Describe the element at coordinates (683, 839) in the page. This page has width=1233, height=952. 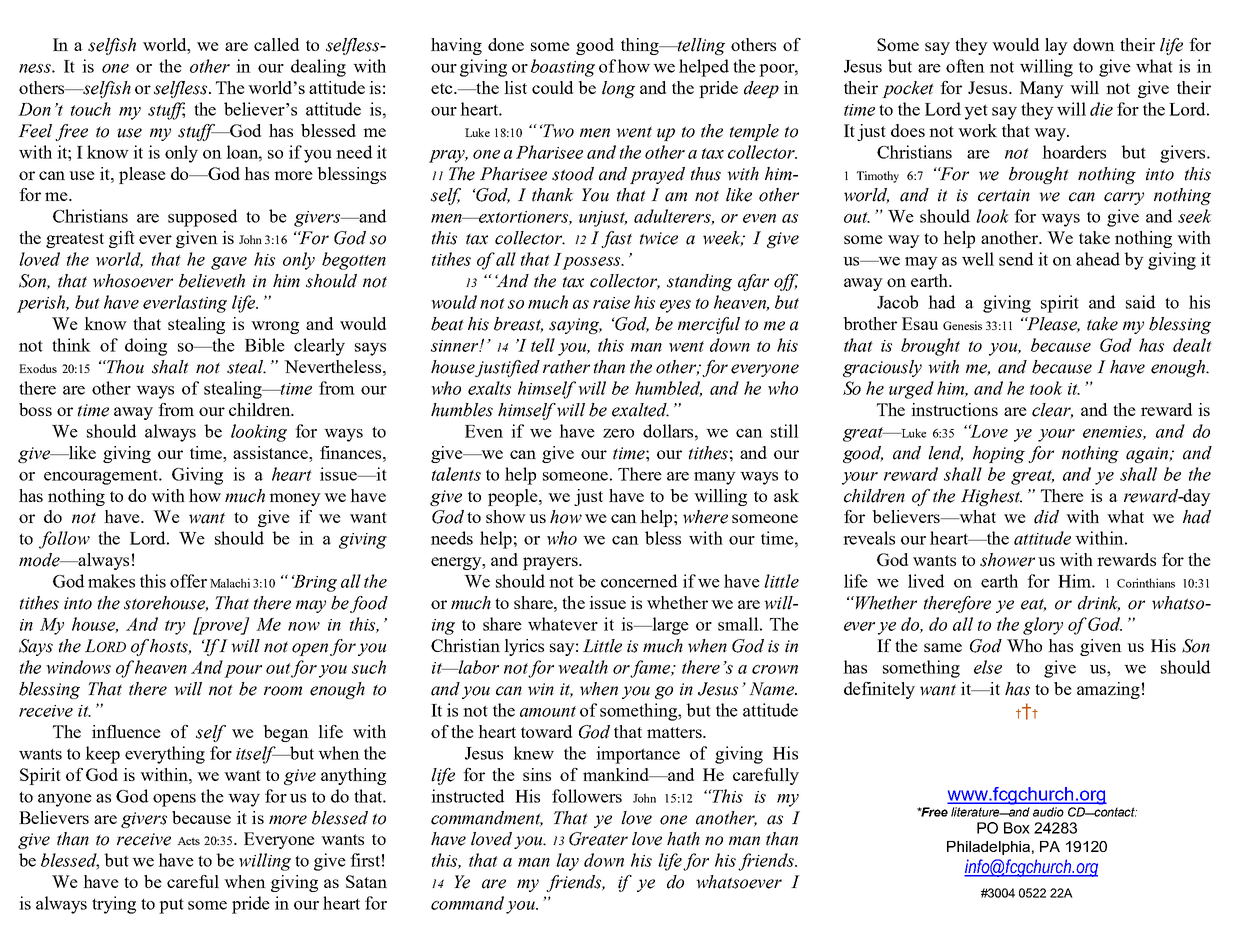
I see `hath` at that location.
